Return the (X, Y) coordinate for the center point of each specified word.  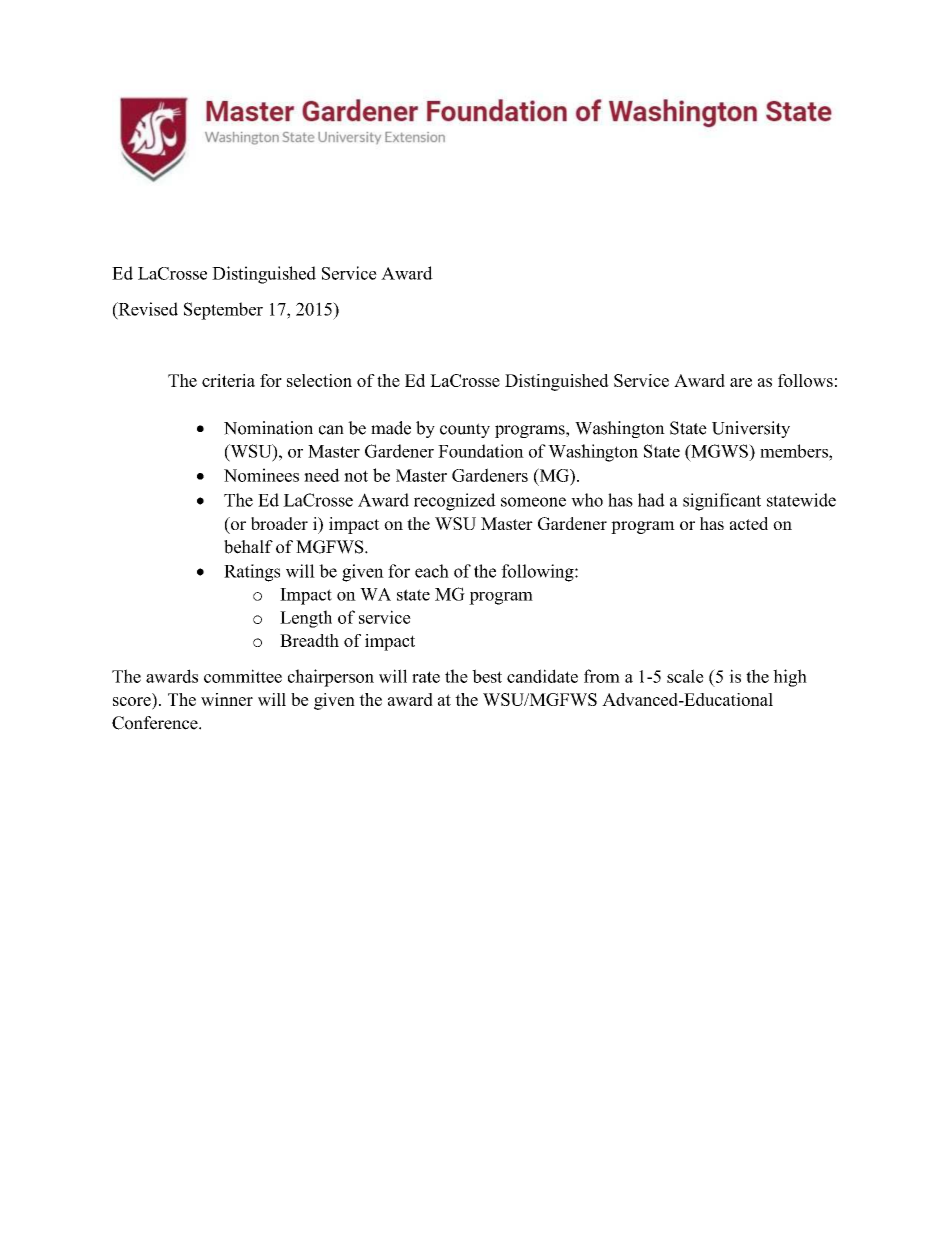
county (465, 430)
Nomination (268, 428)
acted (749, 523)
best (487, 676)
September (223, 311)
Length (306, 619)
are (741, 382)
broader (279, 523)
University (751, 429)
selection (319, 380)
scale (685, 676)
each (432, 571)
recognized (455, 502)
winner (227, 699)
